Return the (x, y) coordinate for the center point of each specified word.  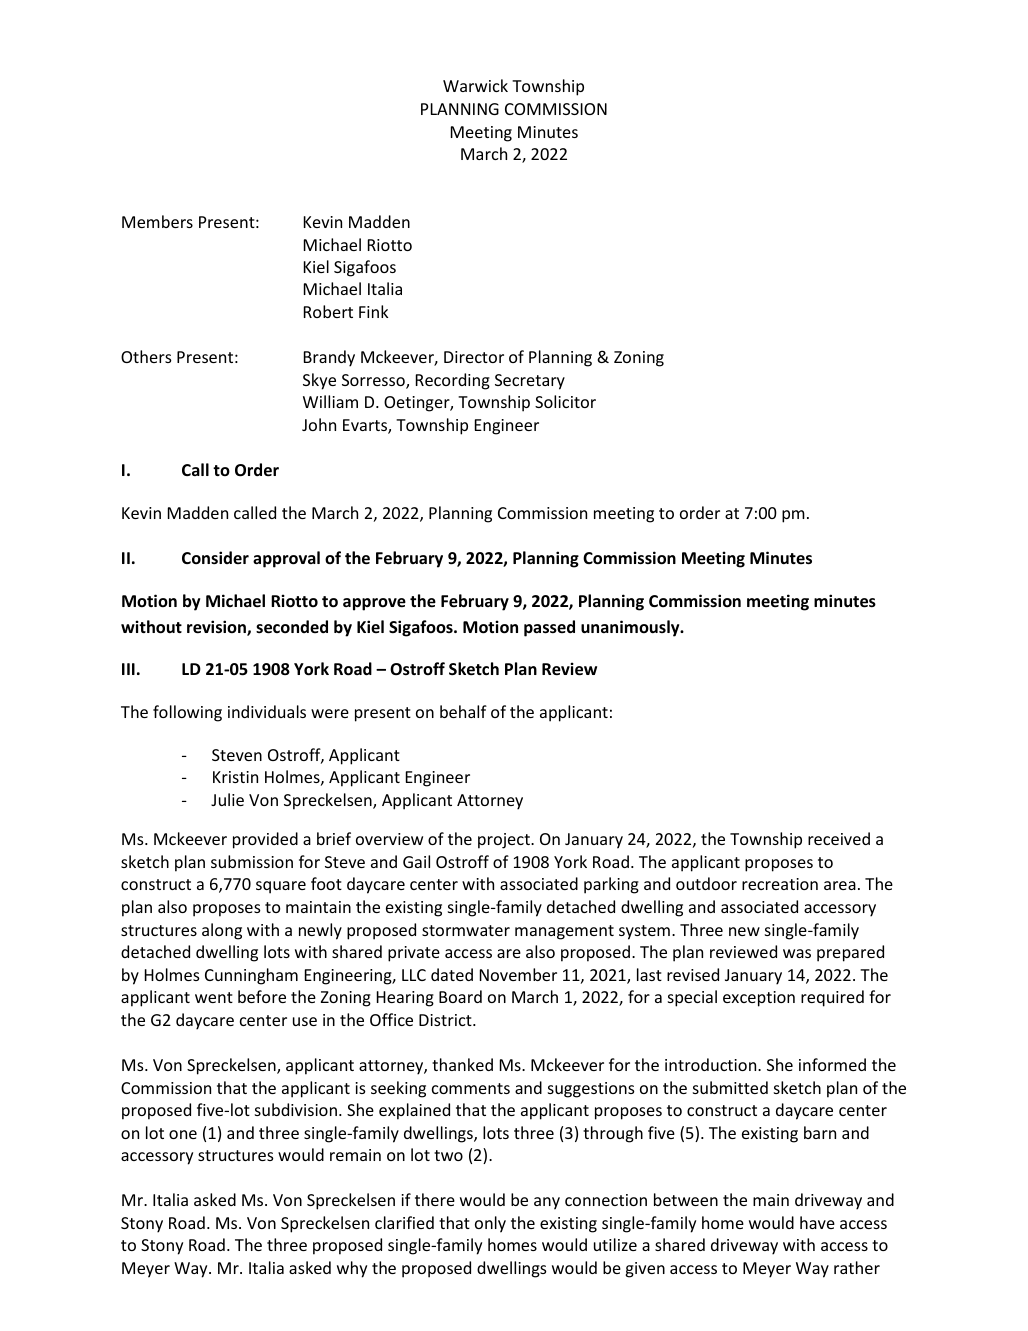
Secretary (530, 382)
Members (157, 221)
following (187, 713)
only (490, 1224)
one (183, 1134)
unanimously (631, 628)
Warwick (475, 85)
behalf (463, 711)
